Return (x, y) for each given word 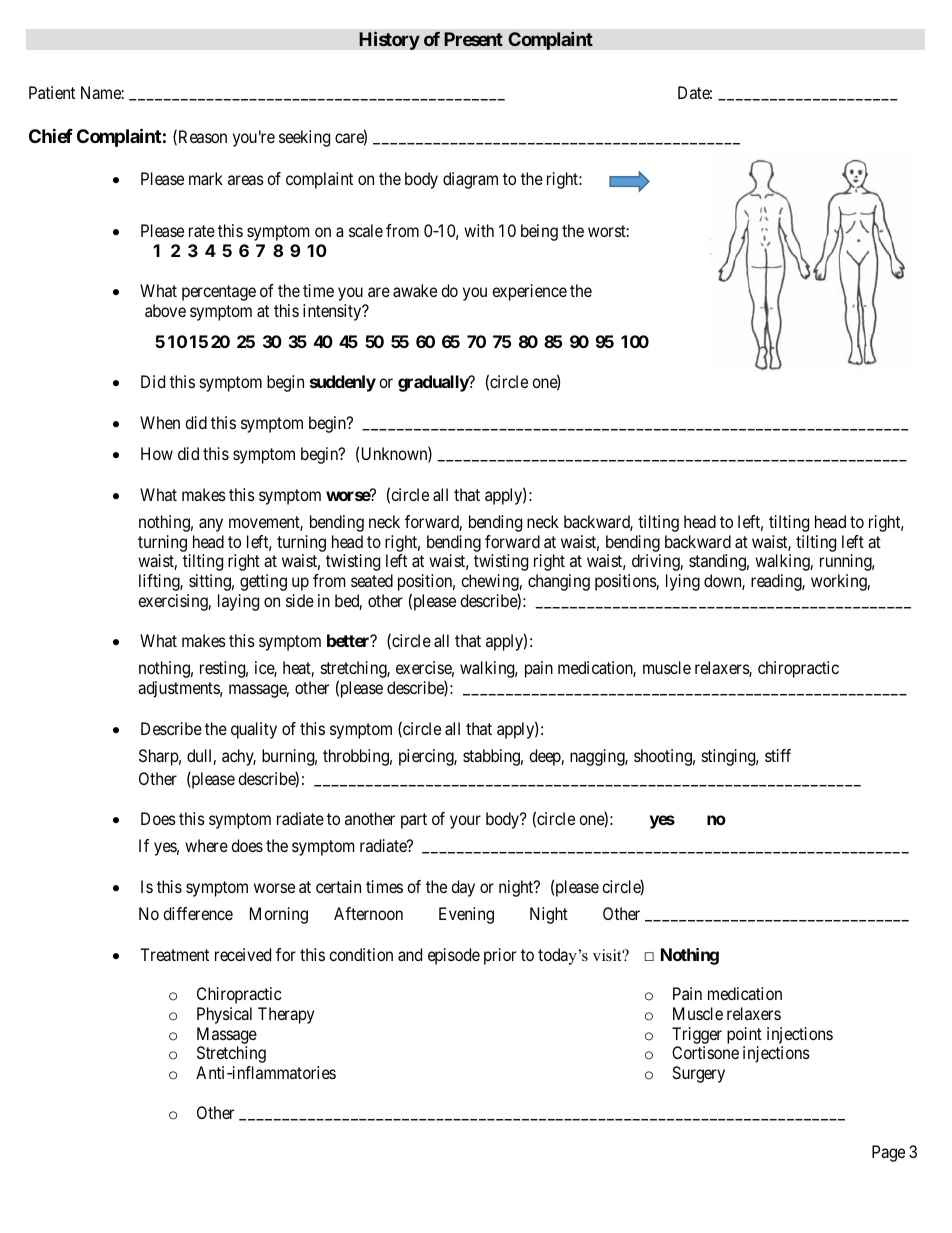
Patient (52, 92)
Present (473, 39)
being (539, 232)
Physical (224, 1015)
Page (888, 1153)
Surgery (698, 1074)
